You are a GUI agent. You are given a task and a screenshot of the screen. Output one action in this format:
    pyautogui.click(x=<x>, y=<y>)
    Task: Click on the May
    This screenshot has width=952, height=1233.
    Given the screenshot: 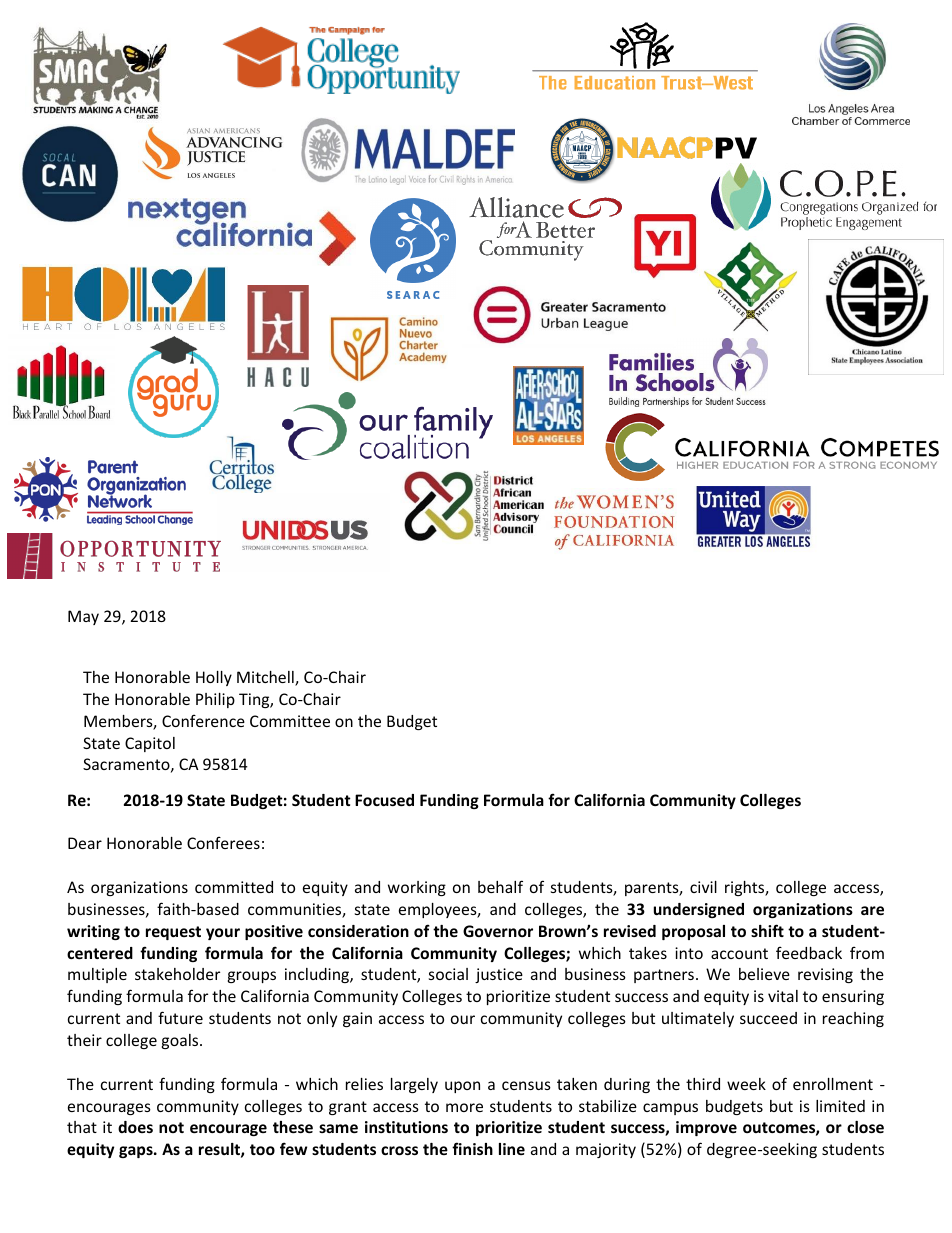 What is the action you would take?
    pyautogui.click(x=83, y=617)
